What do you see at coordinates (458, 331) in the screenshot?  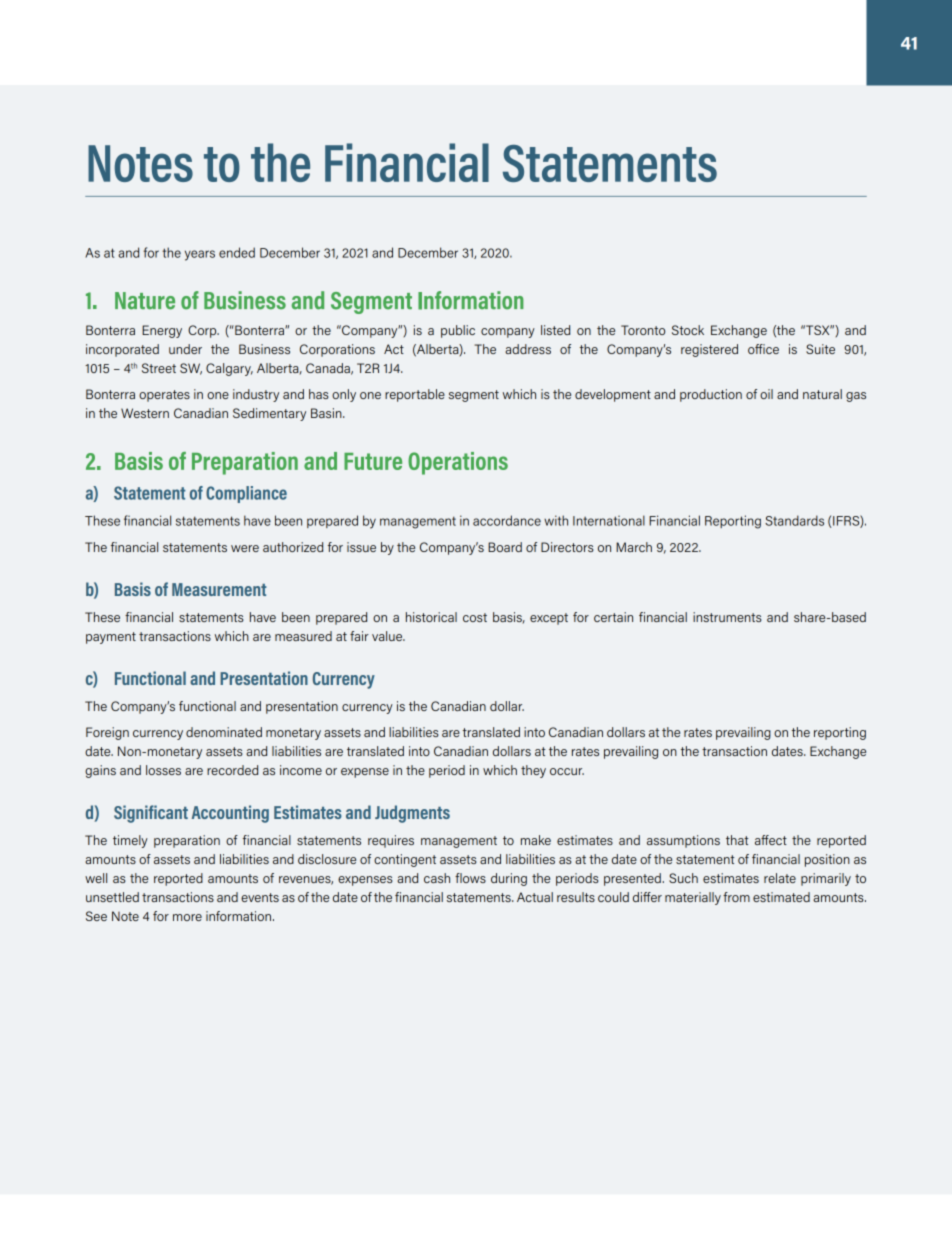 I see `public` at bounding box center [458, 331].
